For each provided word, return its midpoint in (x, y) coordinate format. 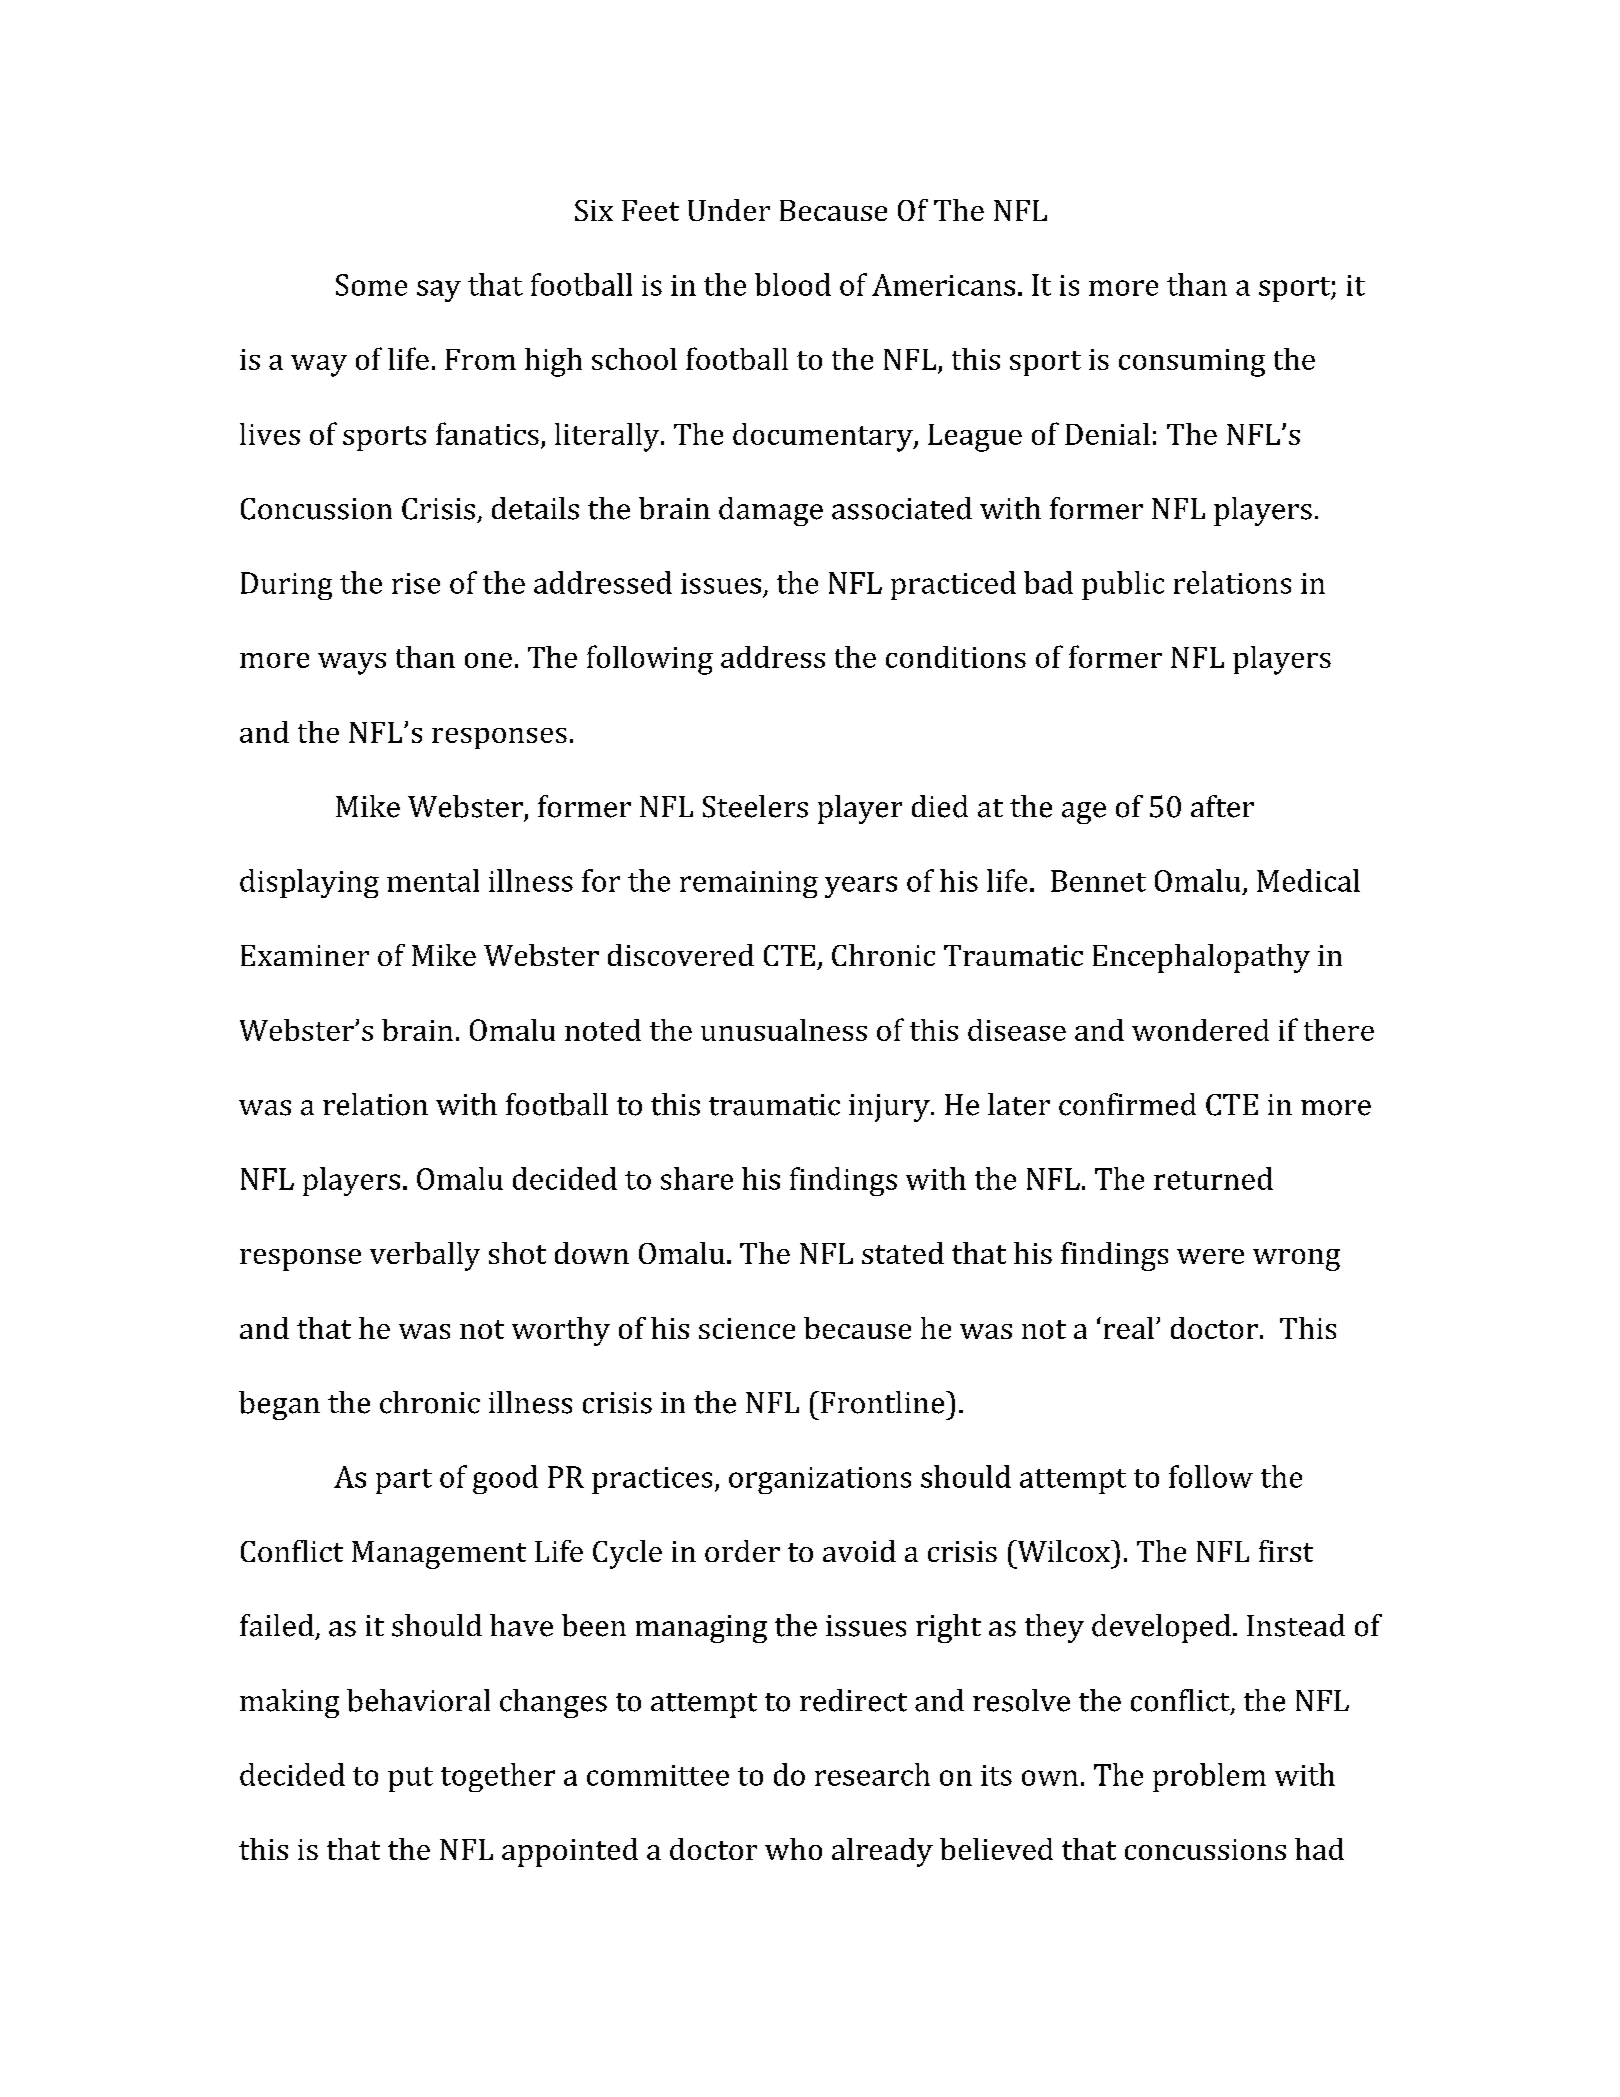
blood (793, 284)
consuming (1192, 363)
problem (1209, 1777)
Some (371, 285)
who (793, 1849)
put (410, 1779)
